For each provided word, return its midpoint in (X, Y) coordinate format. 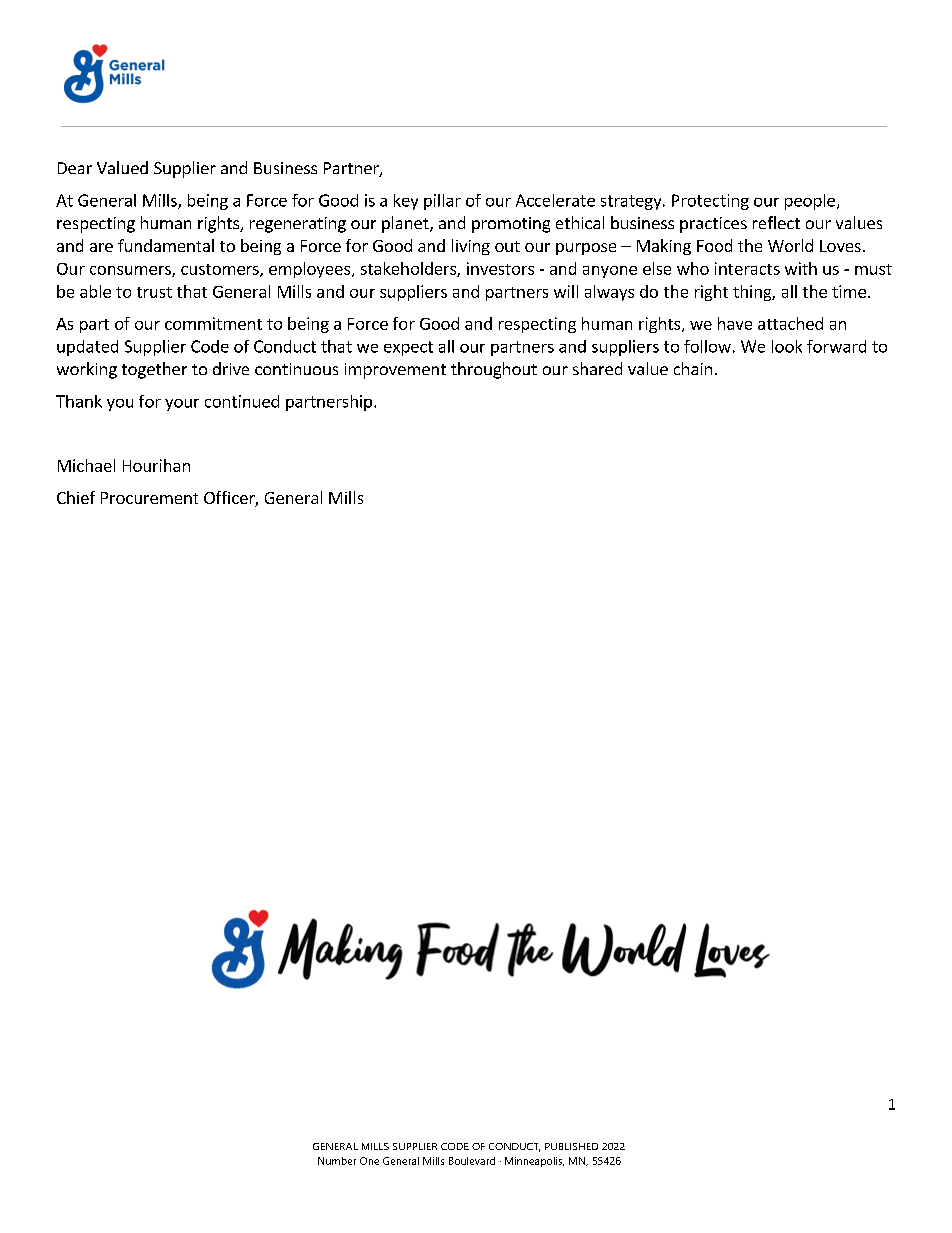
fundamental (166, 245)
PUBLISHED (571, 1146)
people (810, 202)
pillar (442, 202)
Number (337, 1161)
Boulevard (472, 1161)
